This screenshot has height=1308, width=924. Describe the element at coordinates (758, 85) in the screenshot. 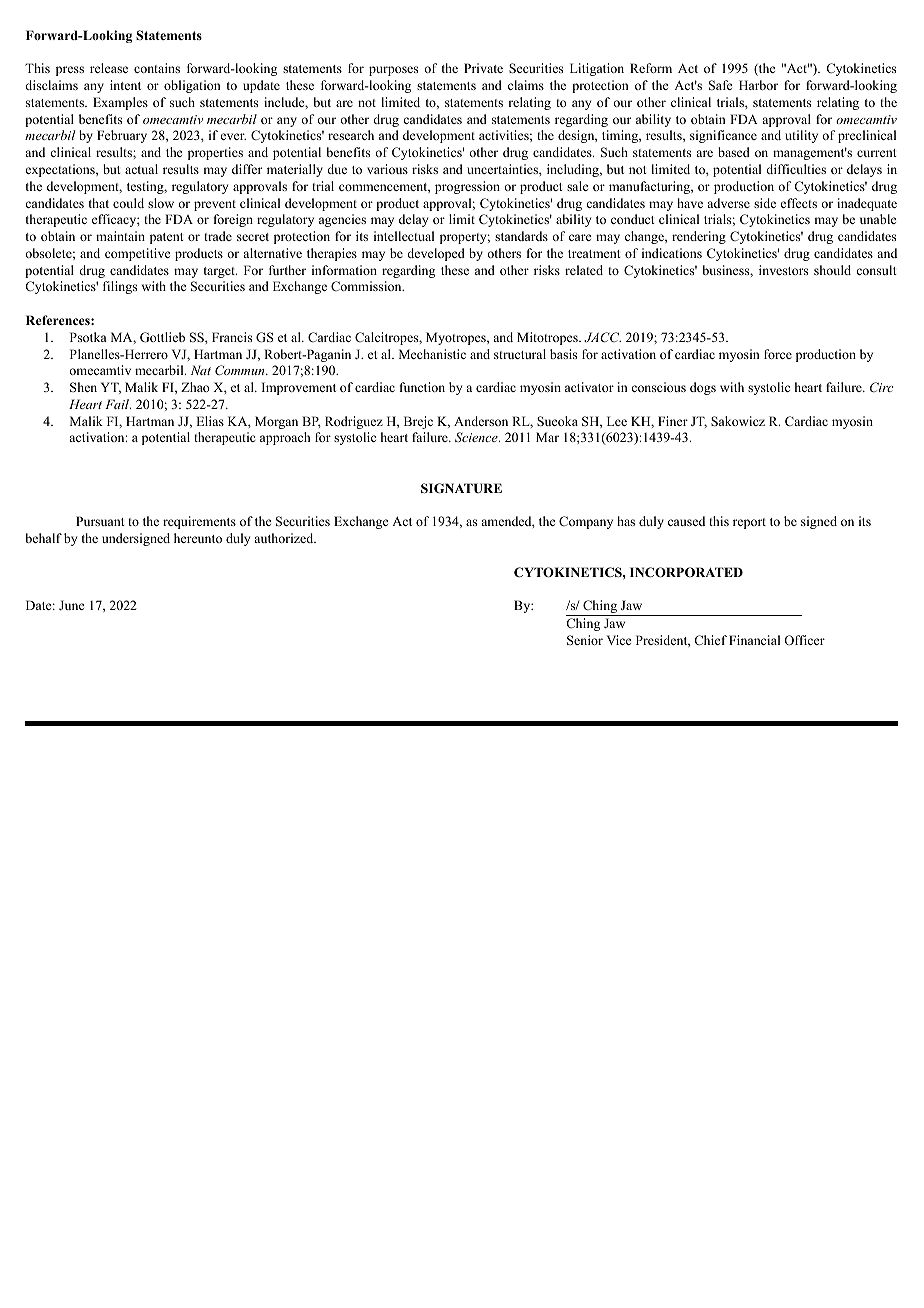

I see `Harbor` at that location.
